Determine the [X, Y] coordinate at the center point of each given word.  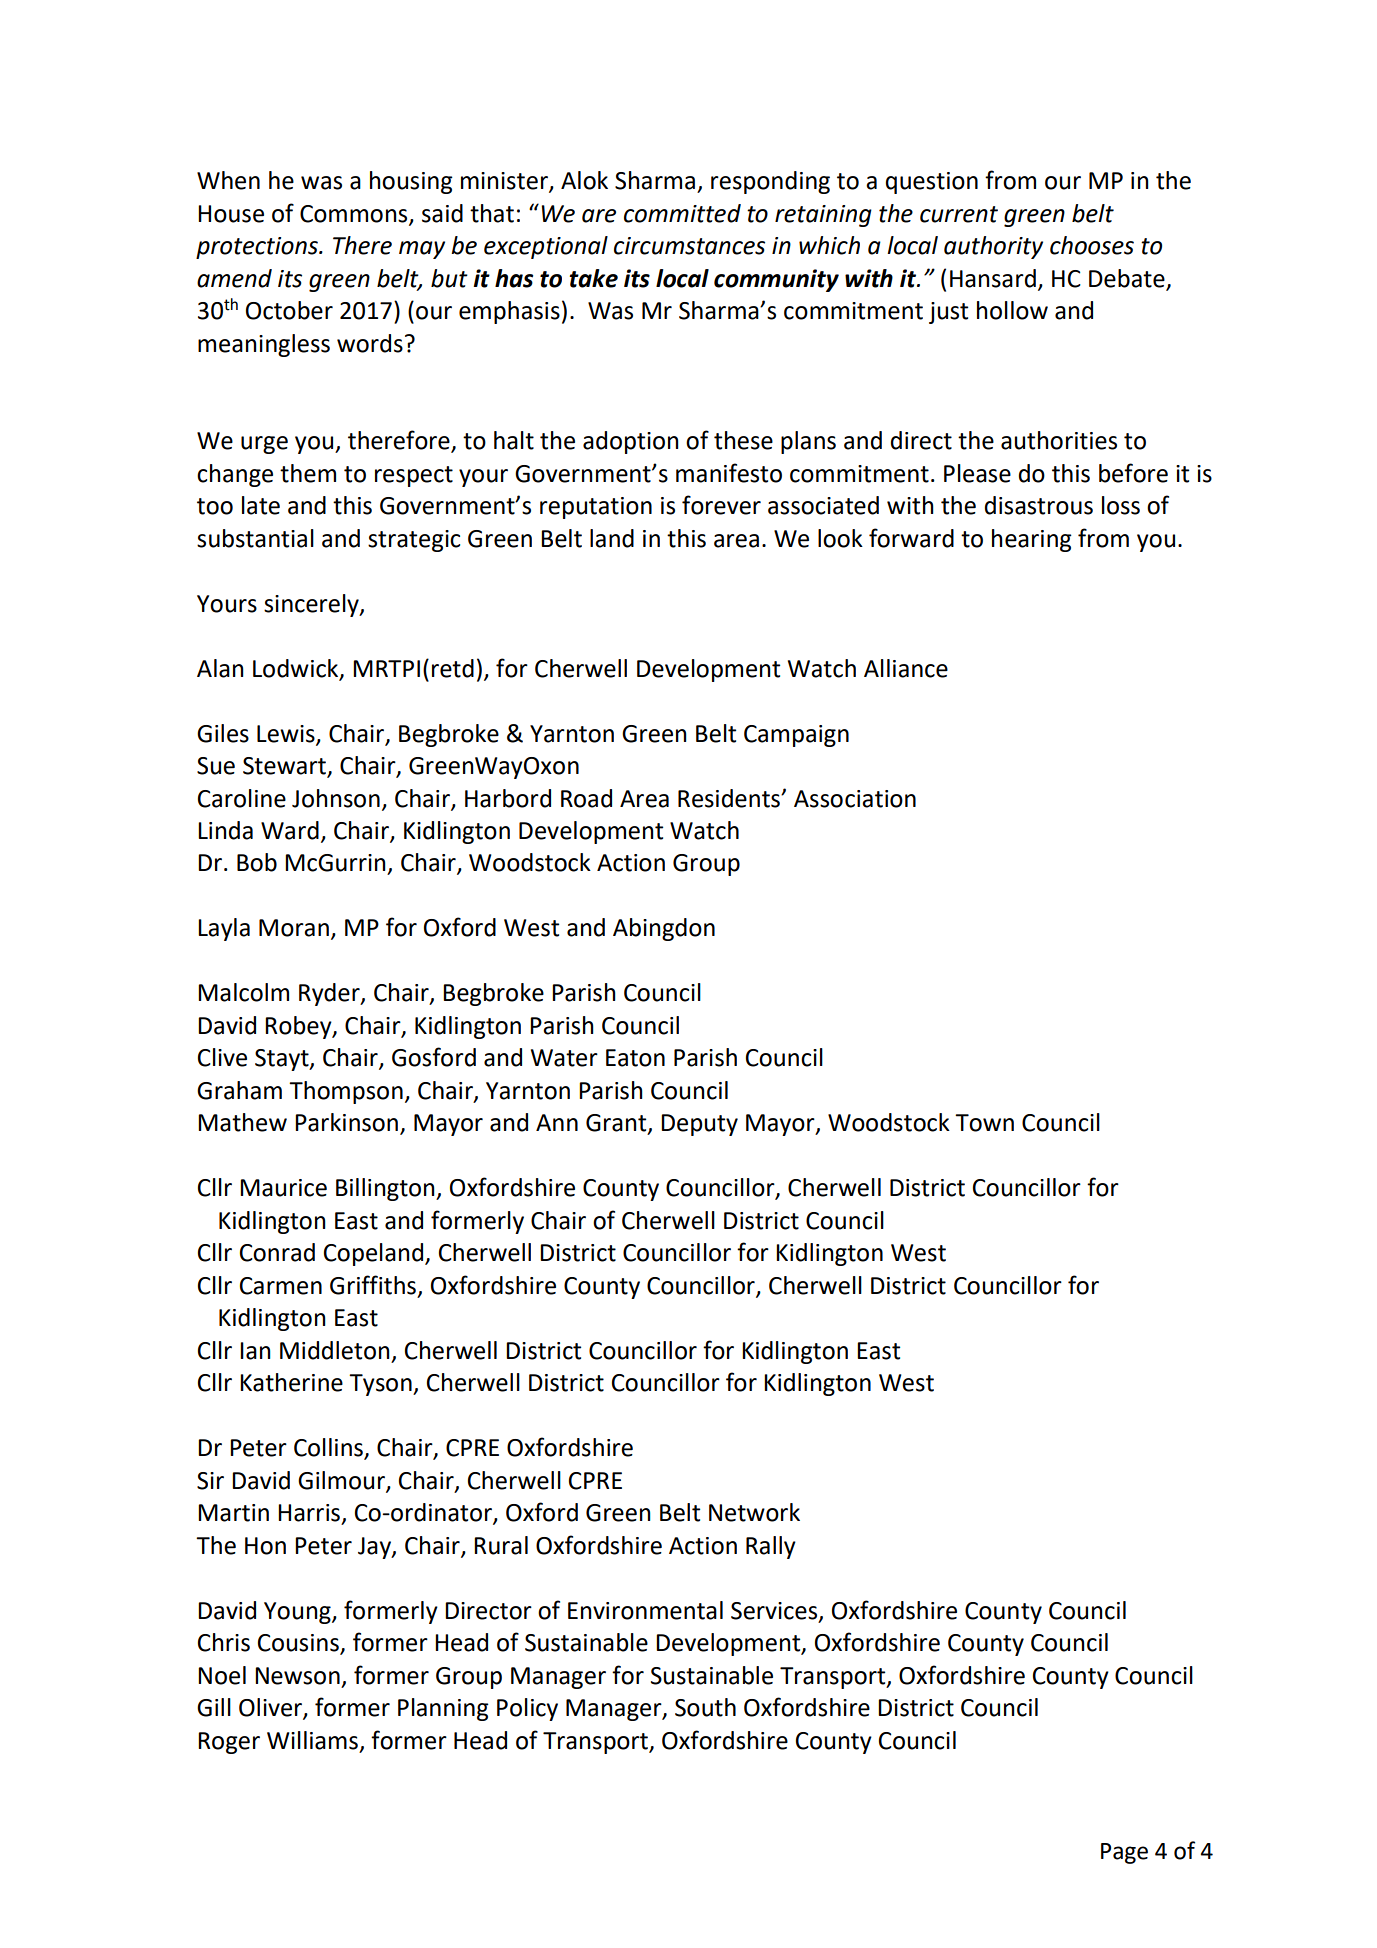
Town [984, 1123]
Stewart [285, 767]
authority [993, 247]
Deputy [699, 1125]
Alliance [906, 668]
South [705, 1707]
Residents [730, 798]
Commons [355, 215]
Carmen [281, 1286]
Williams [312, 1740]
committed [682, 213]
